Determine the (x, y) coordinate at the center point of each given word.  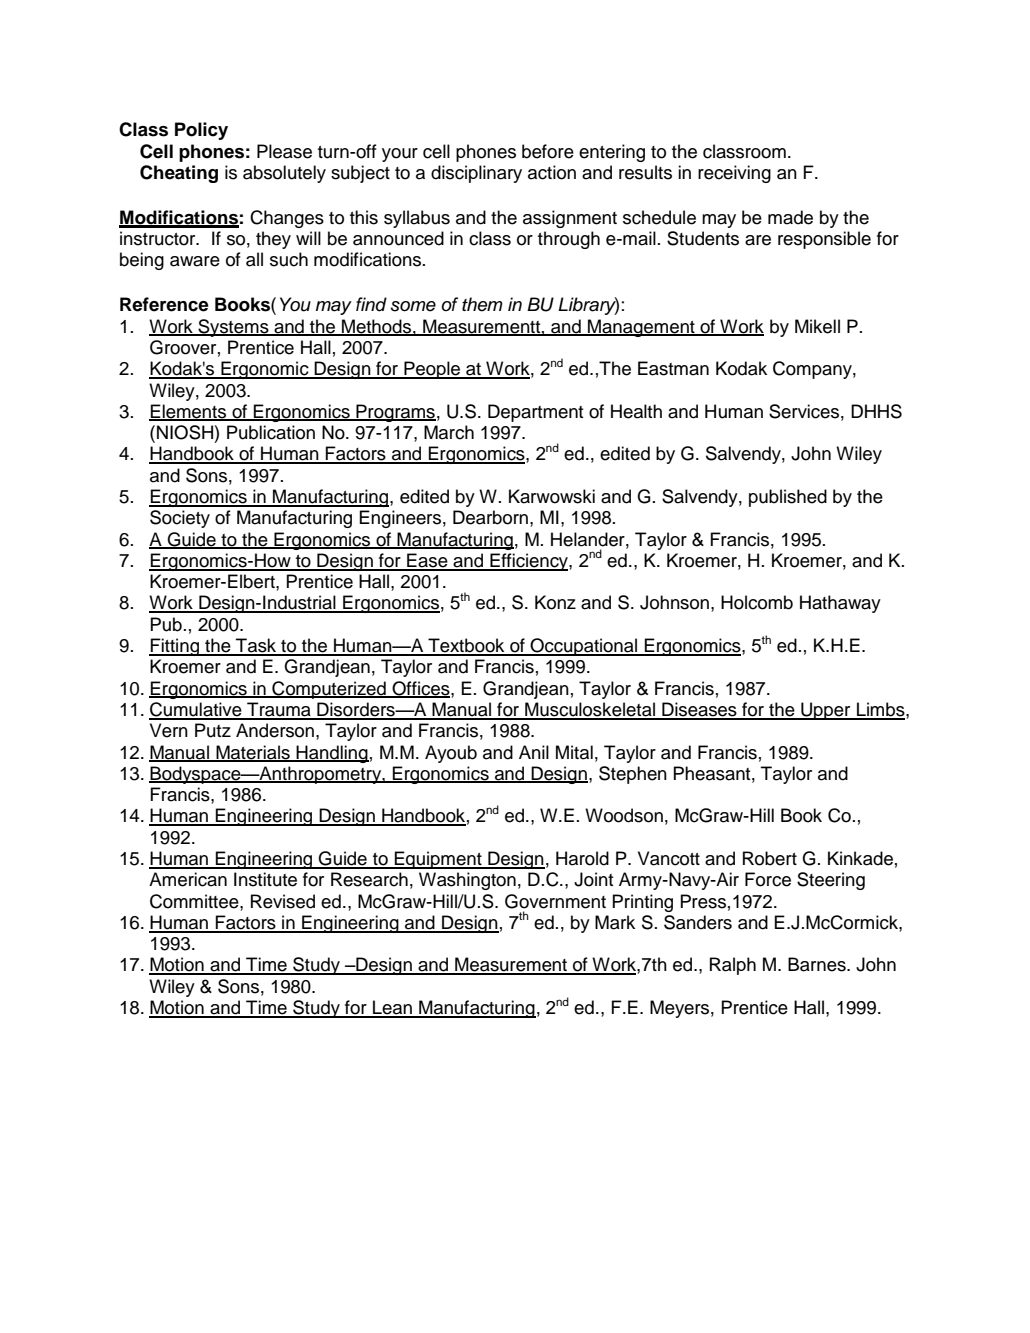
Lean (392, 1008)
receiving (734, 174)
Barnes (818, 964)
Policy (201, 131)
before (548, 151)
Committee (195, 901)
